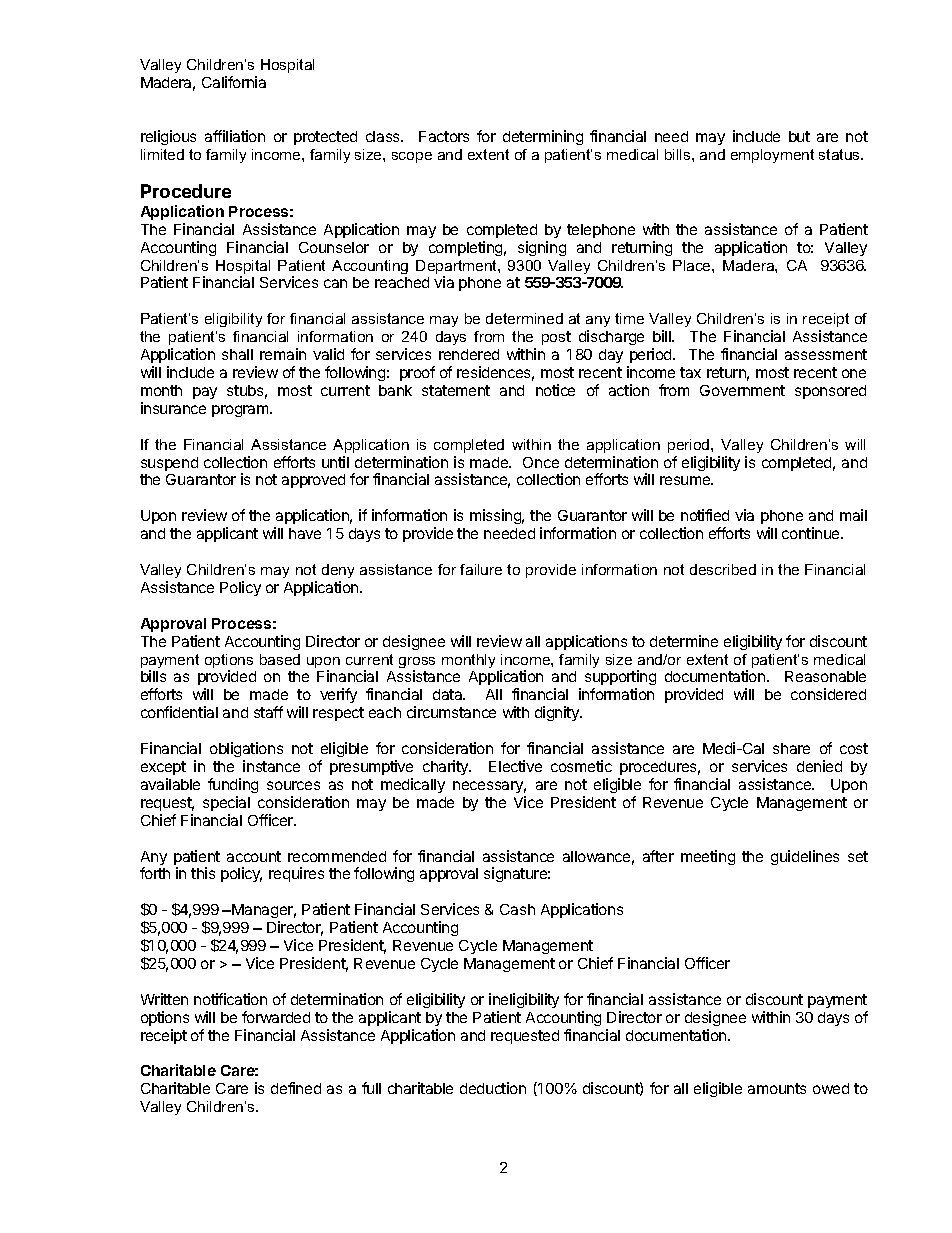 Image resolution: width=952 pixels, height=1233 pixels. Describe the element at coordinates (826, 354) in the screenshot. I see `assessment` at that location.
